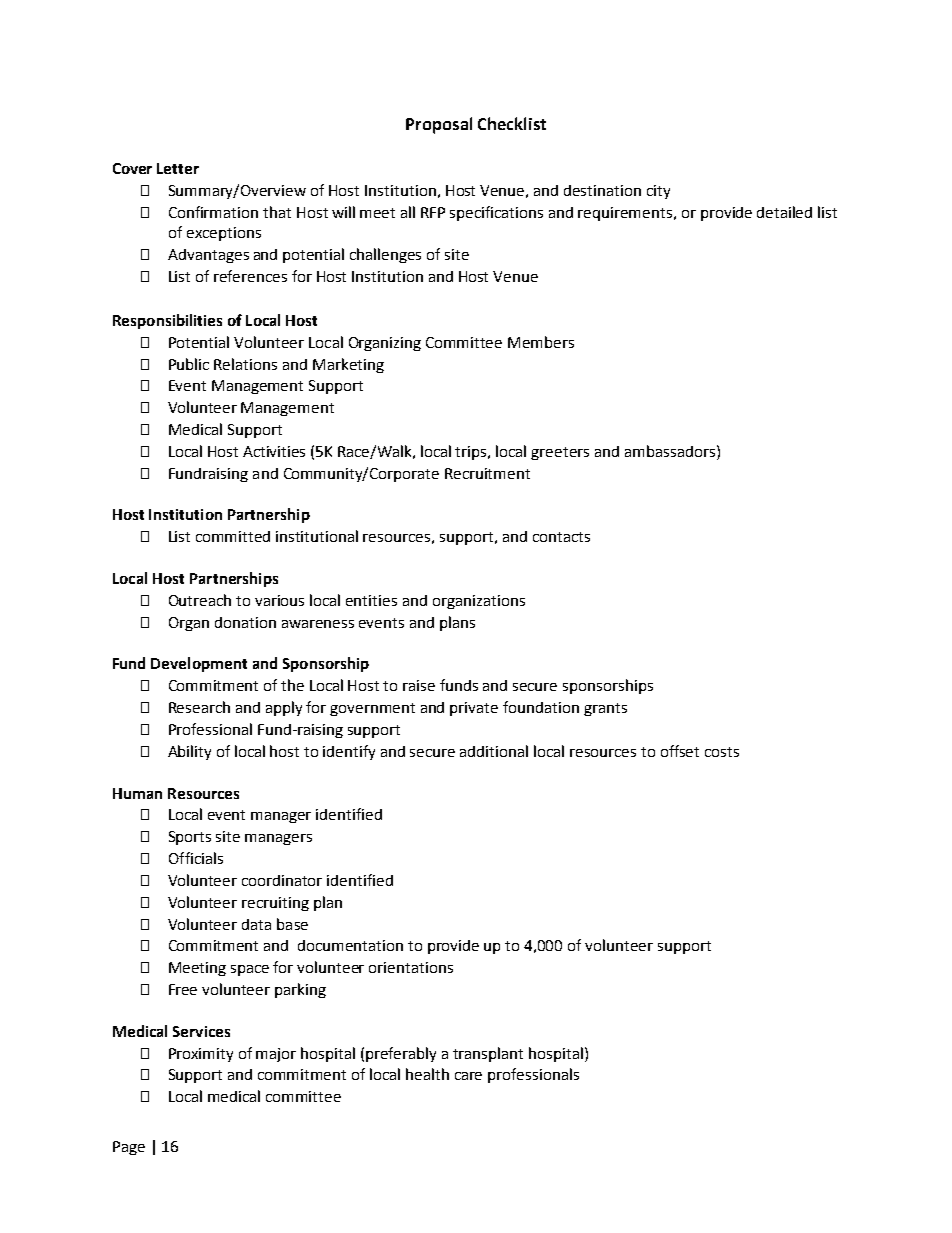 The height and width of the screenshot is (1233, 952). I want to click on Proposal, so click(439, 125).
